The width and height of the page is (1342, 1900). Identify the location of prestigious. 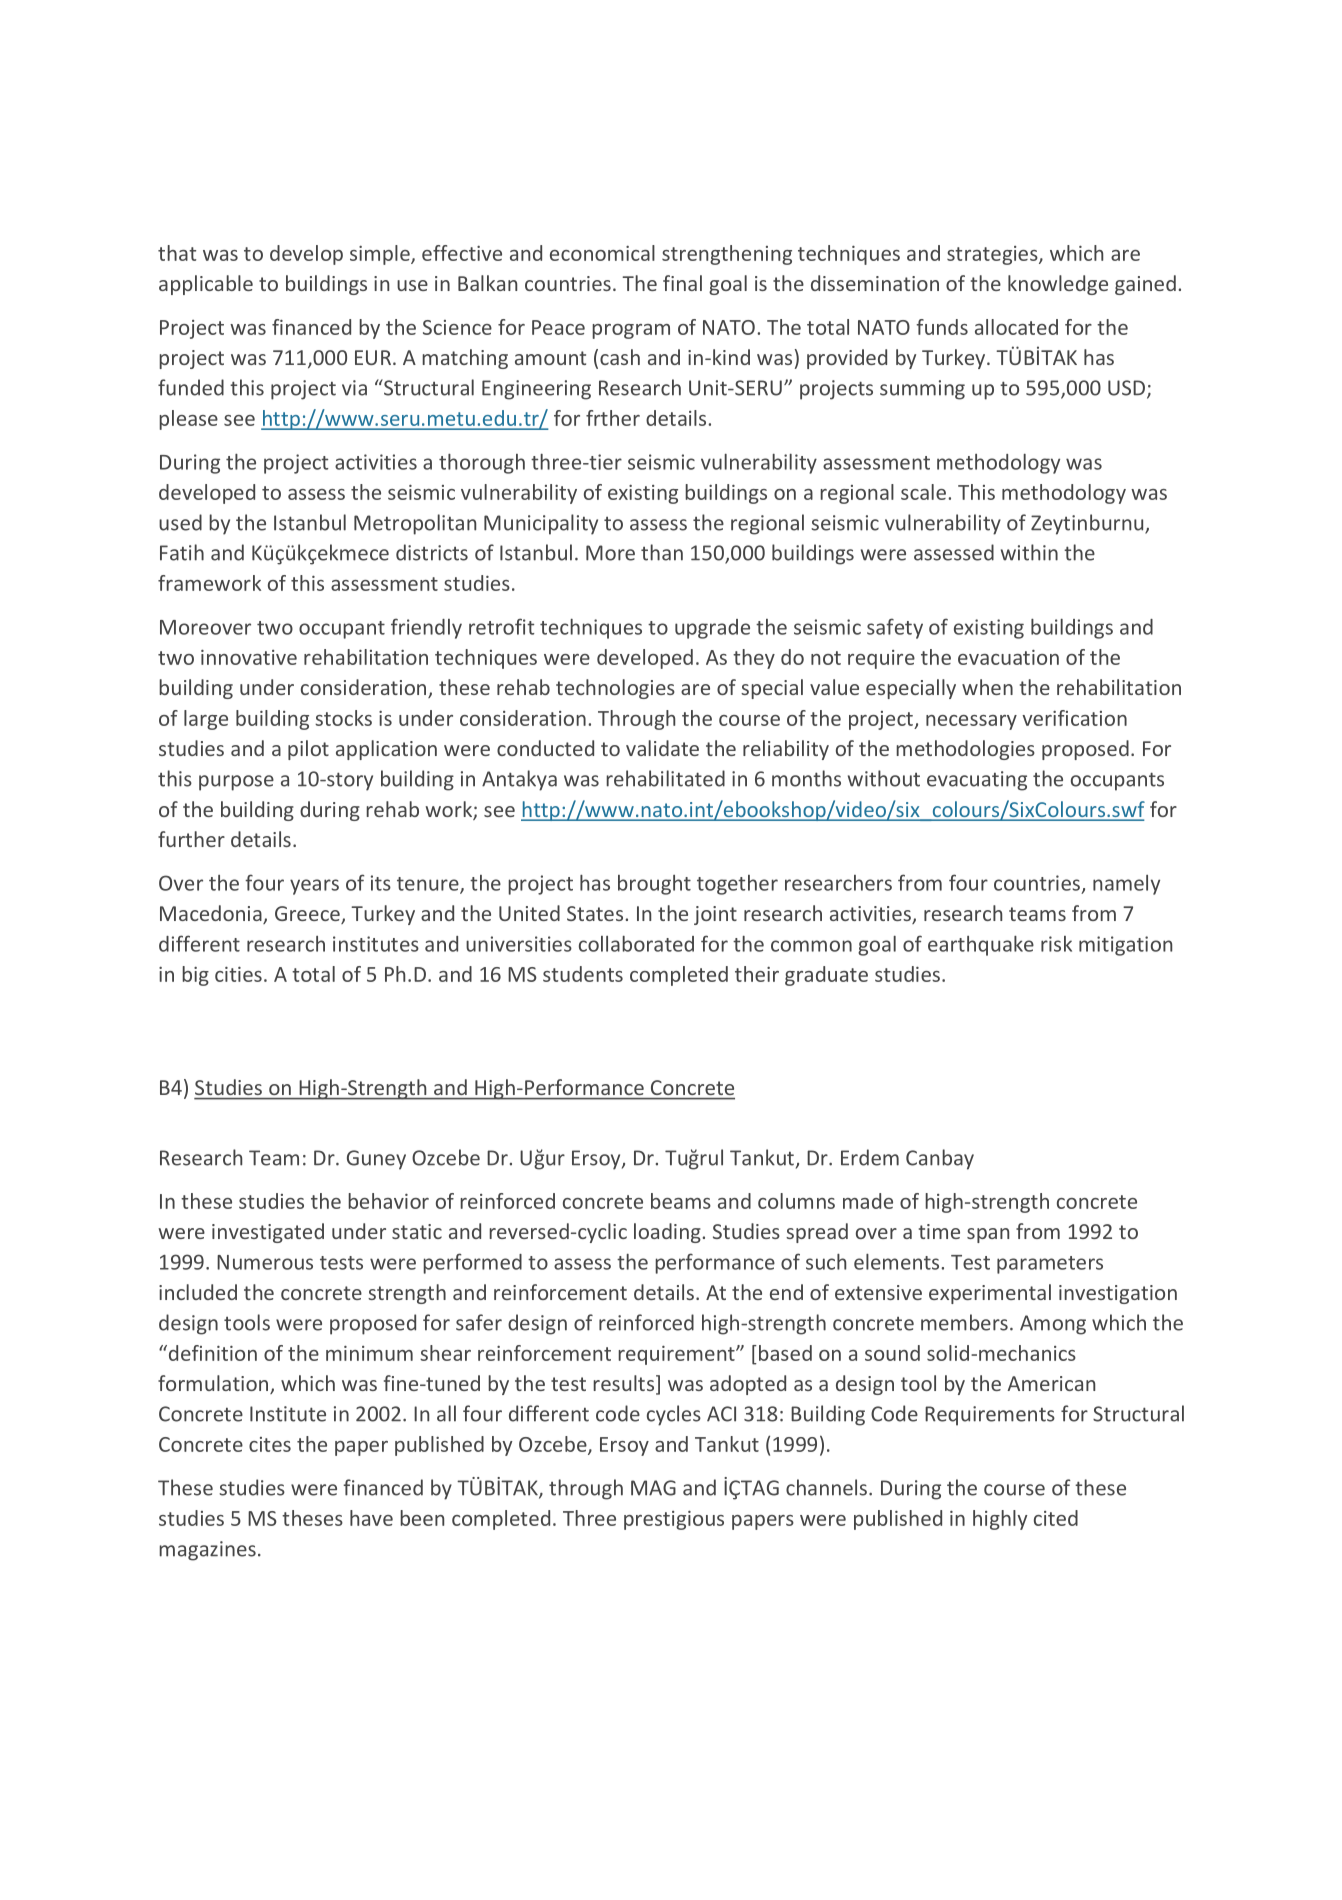
(674, 1520).
